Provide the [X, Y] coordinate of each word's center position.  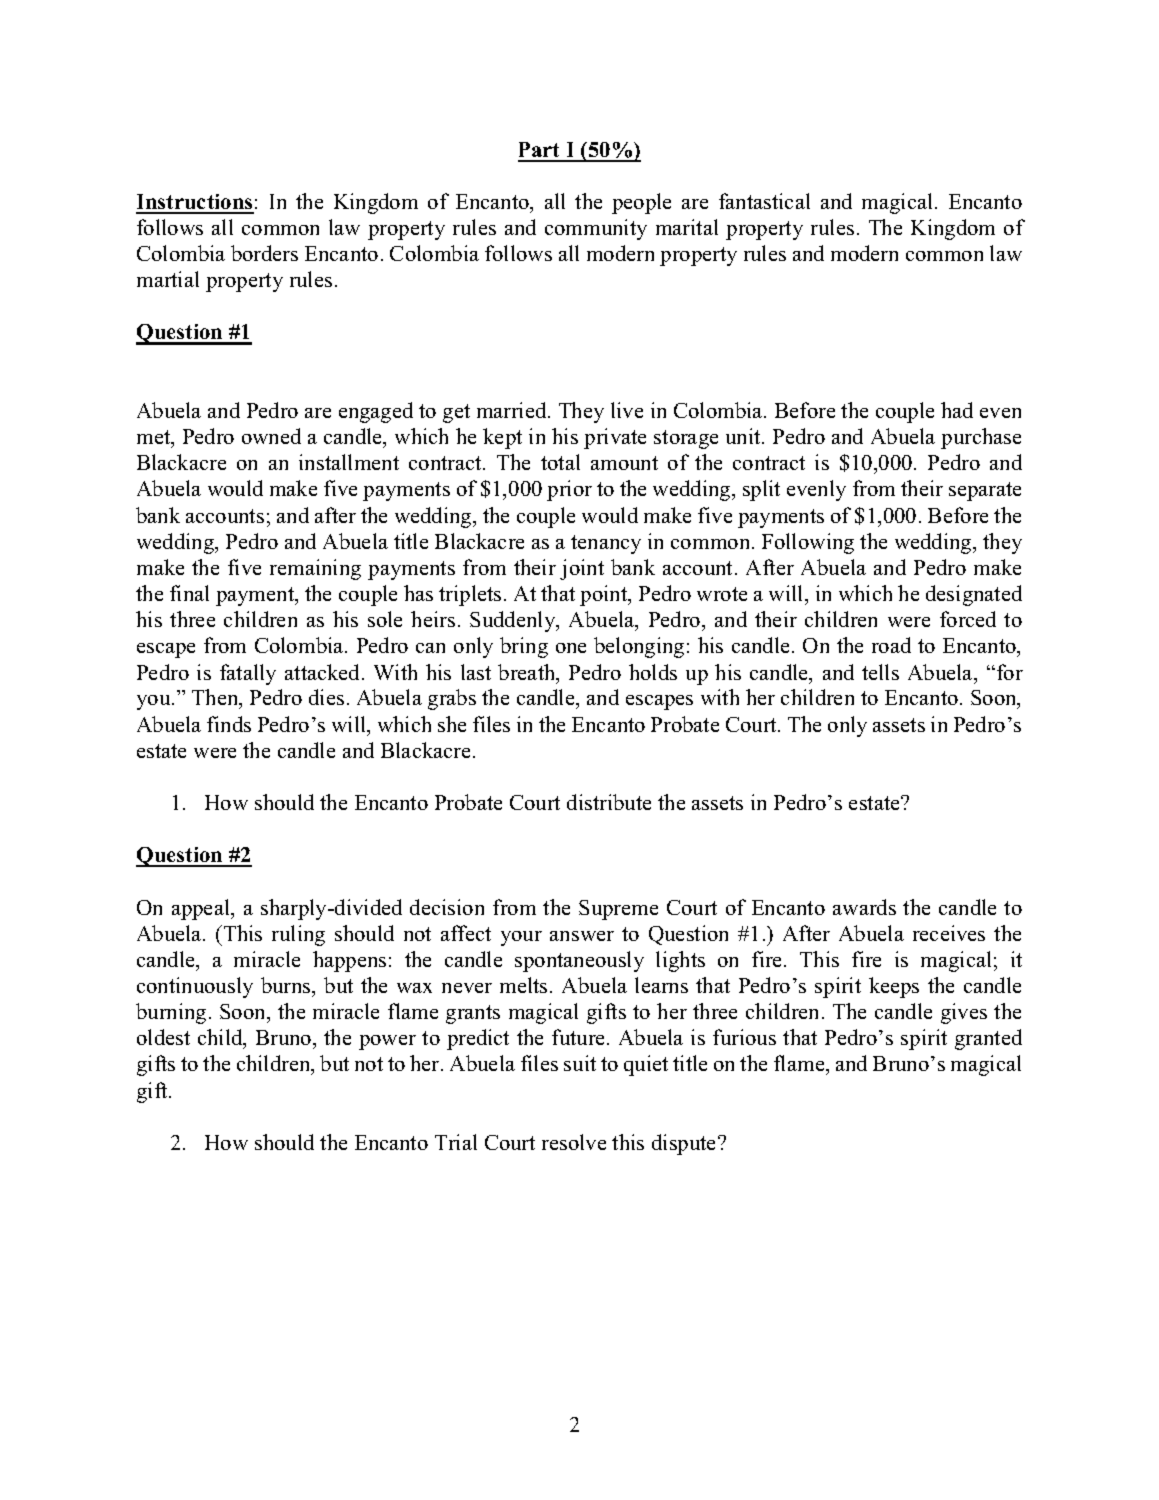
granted [988, 1039]
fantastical [764, 201]
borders [264, 253]
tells [880, 672]
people [641, 203]
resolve [574, 1142]
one [571, 648]
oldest [163, 1037]
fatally [248, 674]
